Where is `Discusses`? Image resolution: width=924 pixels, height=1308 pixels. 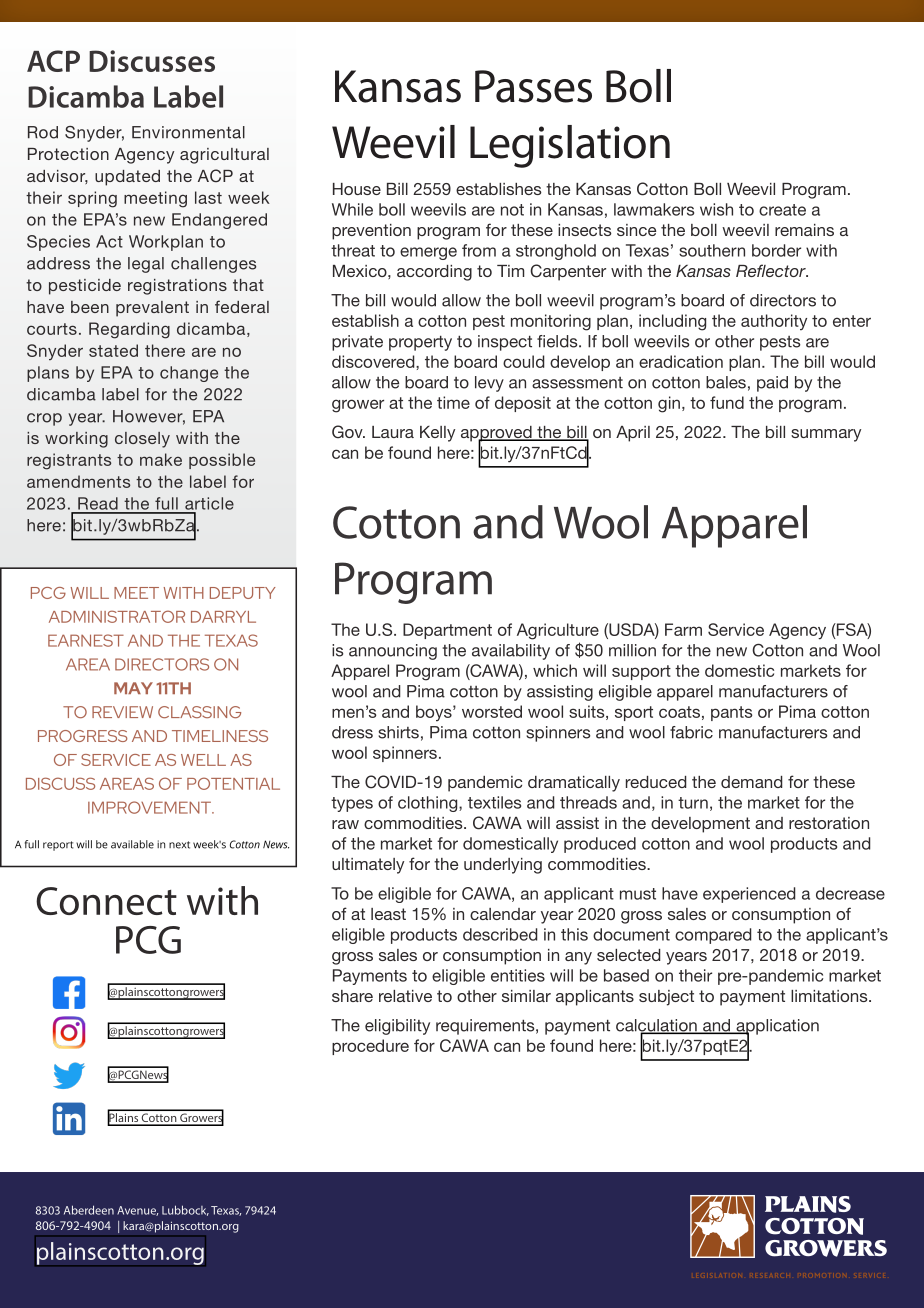
Discusses is located at coordinates (152, 61).
